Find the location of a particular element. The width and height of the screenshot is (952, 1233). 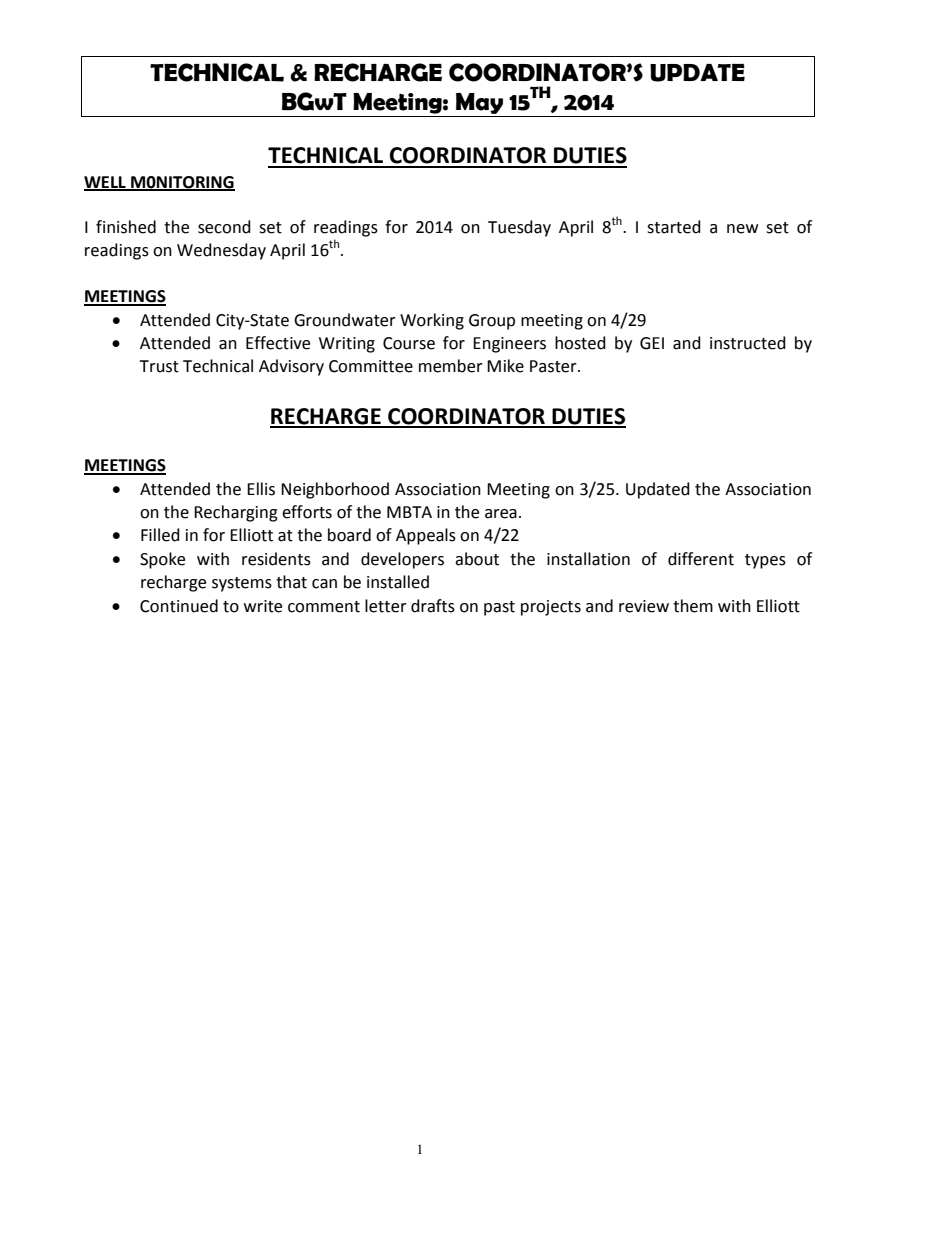

Working is located at coordinates (432, 321).
